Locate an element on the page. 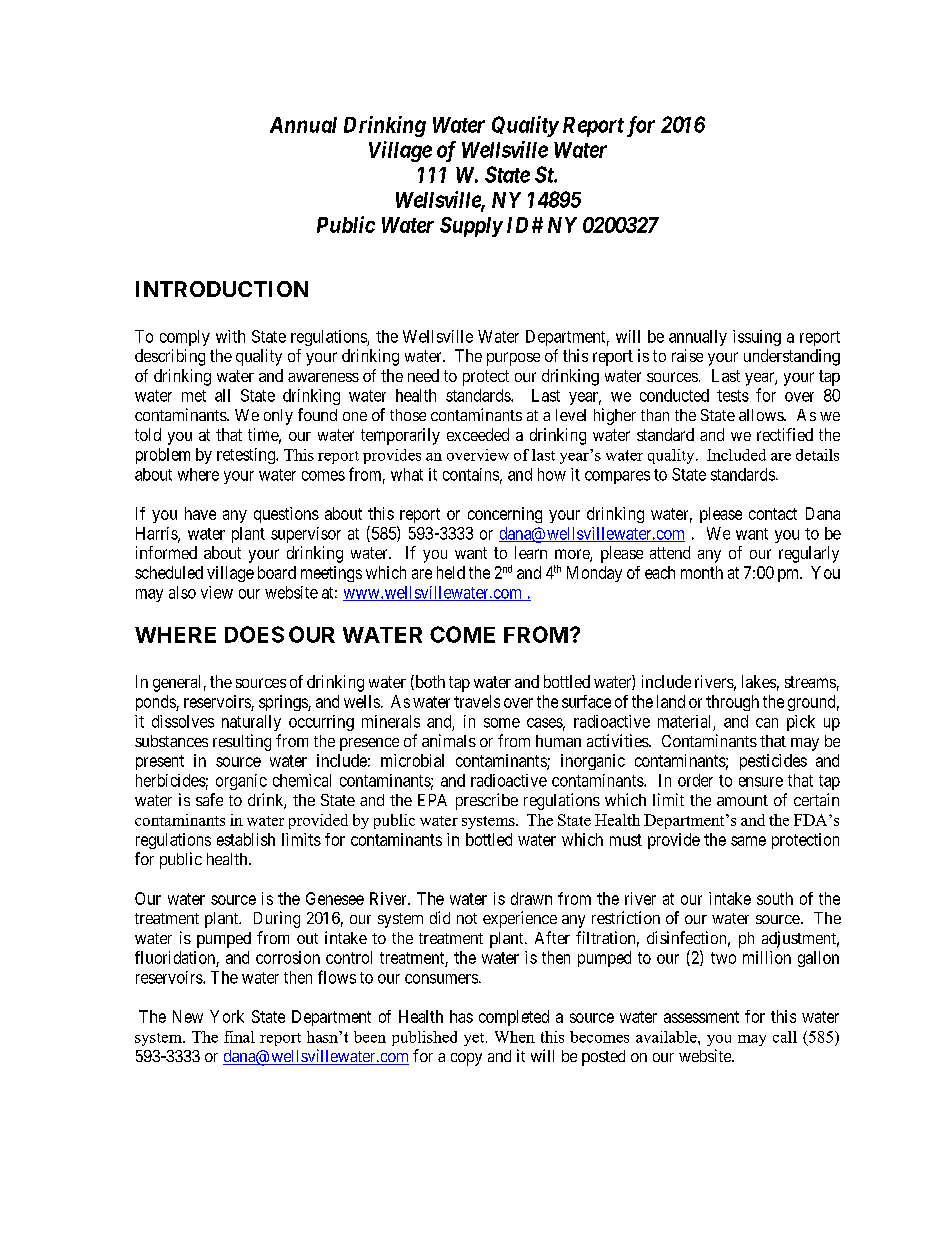  exceeded is located at coordinates (478, 434).
